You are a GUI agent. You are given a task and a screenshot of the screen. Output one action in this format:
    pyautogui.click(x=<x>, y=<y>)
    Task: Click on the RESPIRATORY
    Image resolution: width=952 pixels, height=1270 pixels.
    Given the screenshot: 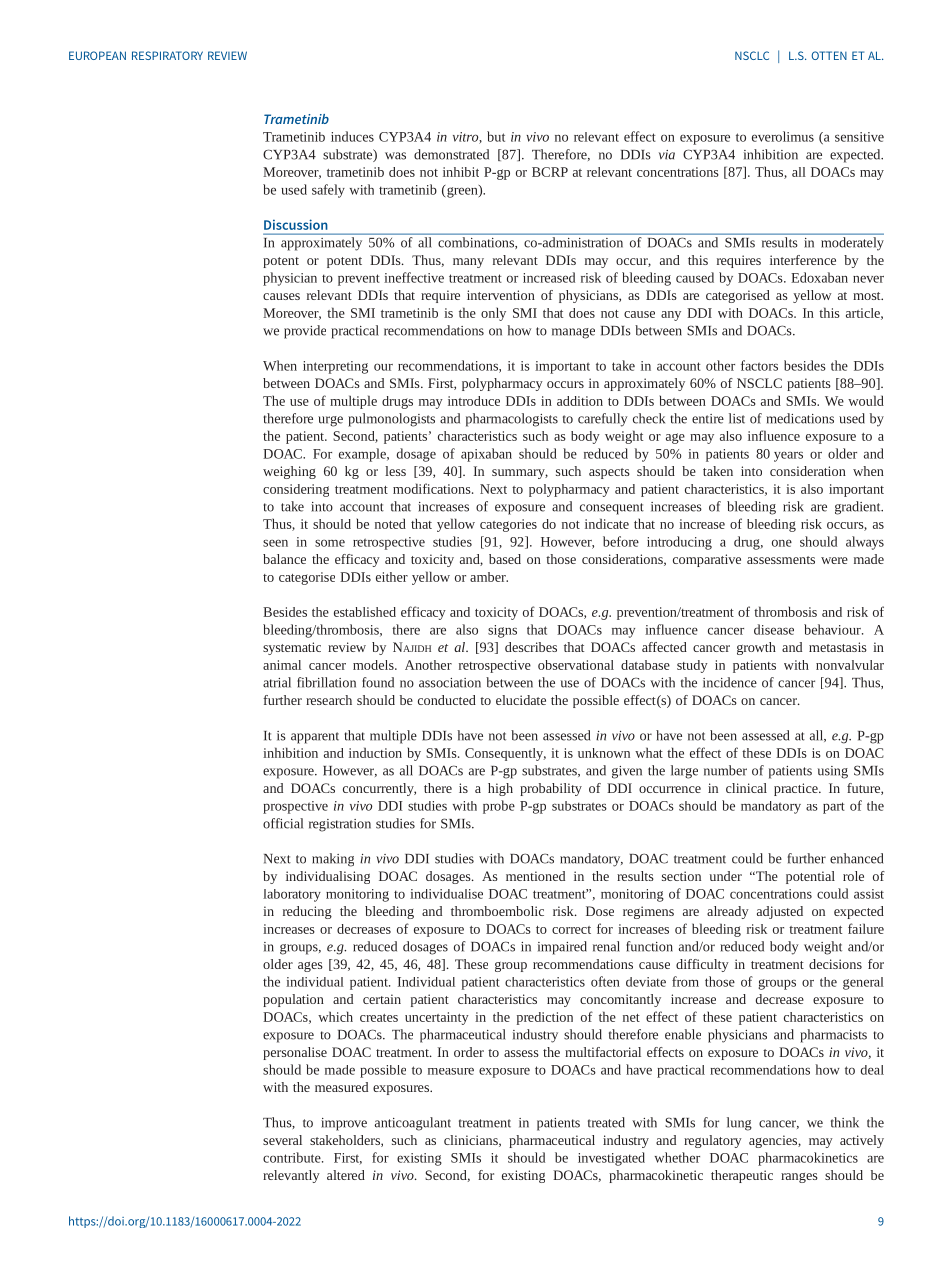 What is the action you would take?
    pyautogui.click(x=167, y=55)
